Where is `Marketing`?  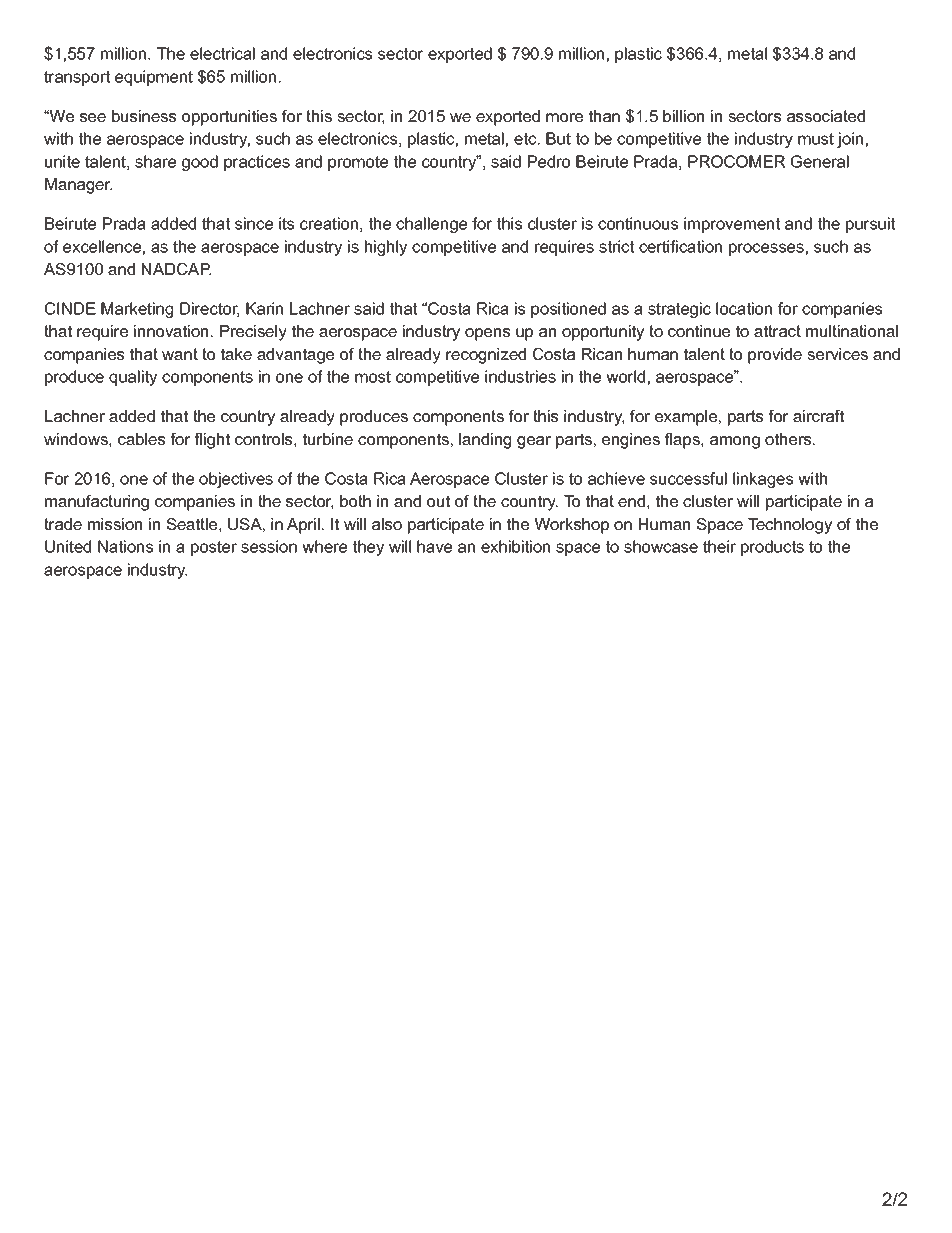 Marketing is located at coordinates (137, 310).
